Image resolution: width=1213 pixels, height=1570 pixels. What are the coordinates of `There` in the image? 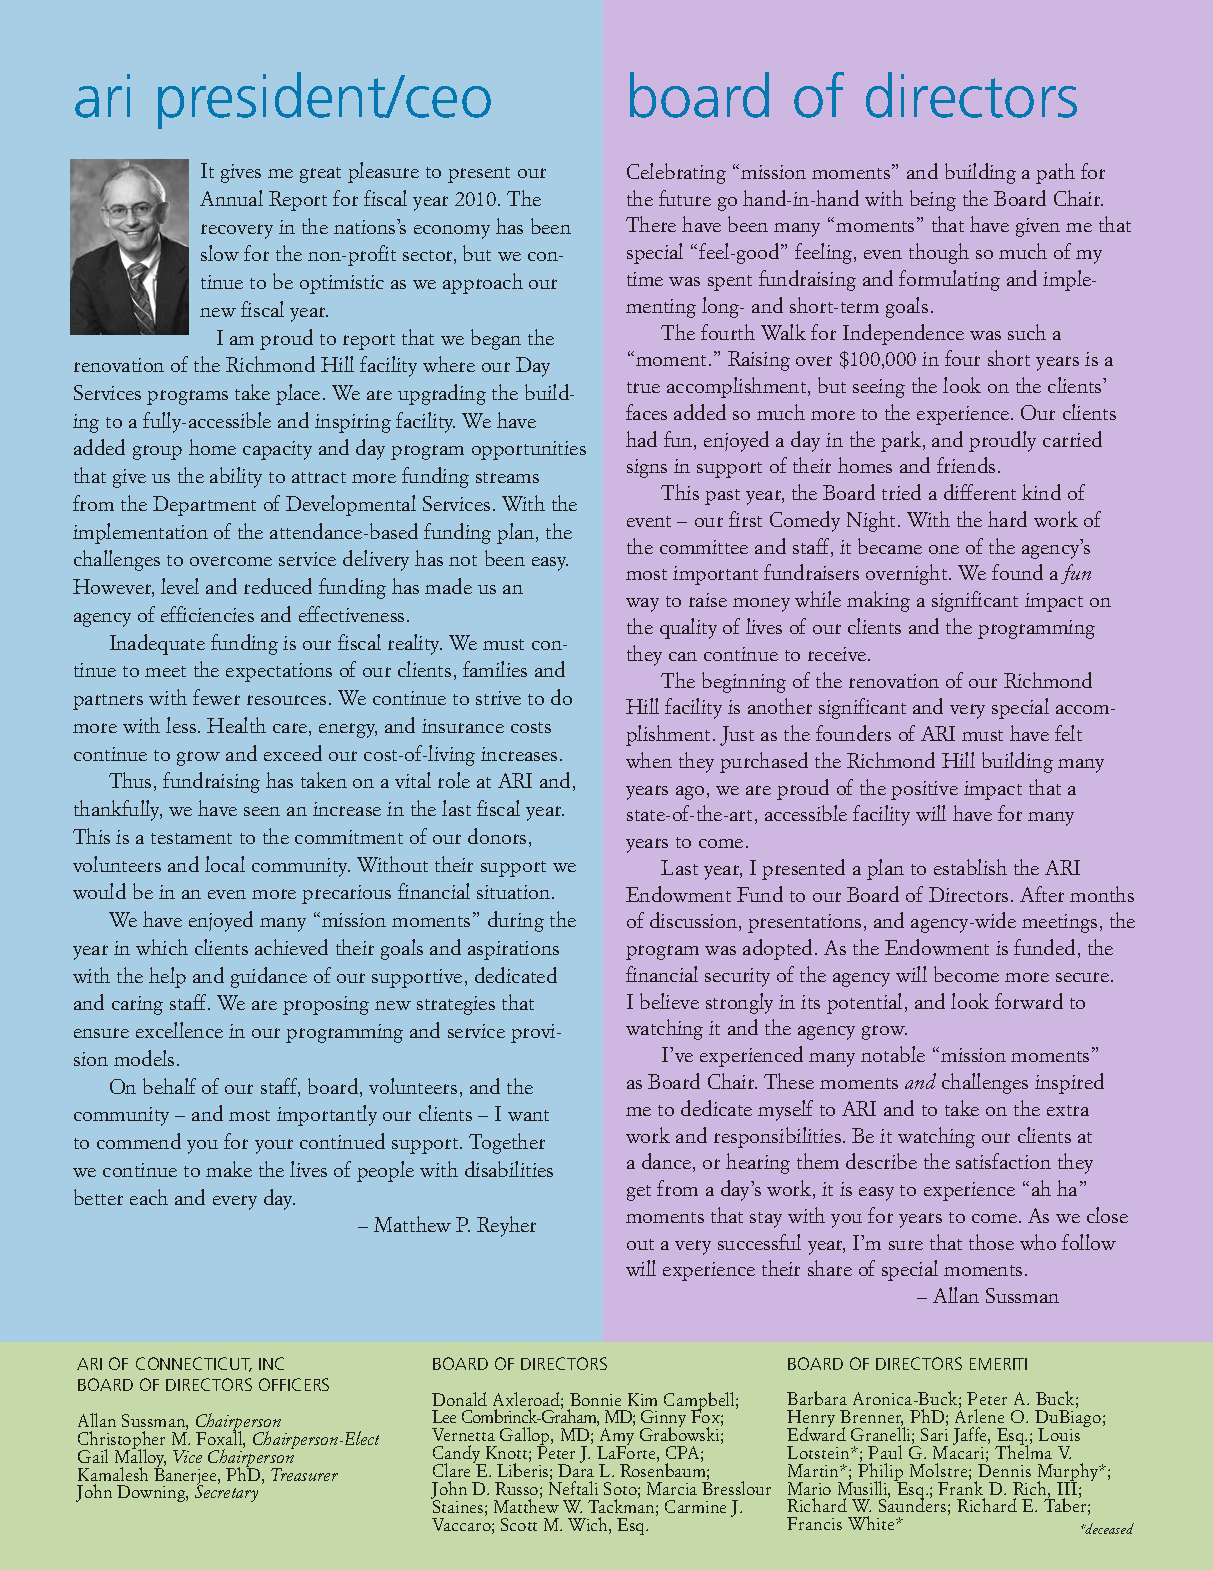 It's located at (651, 224).
